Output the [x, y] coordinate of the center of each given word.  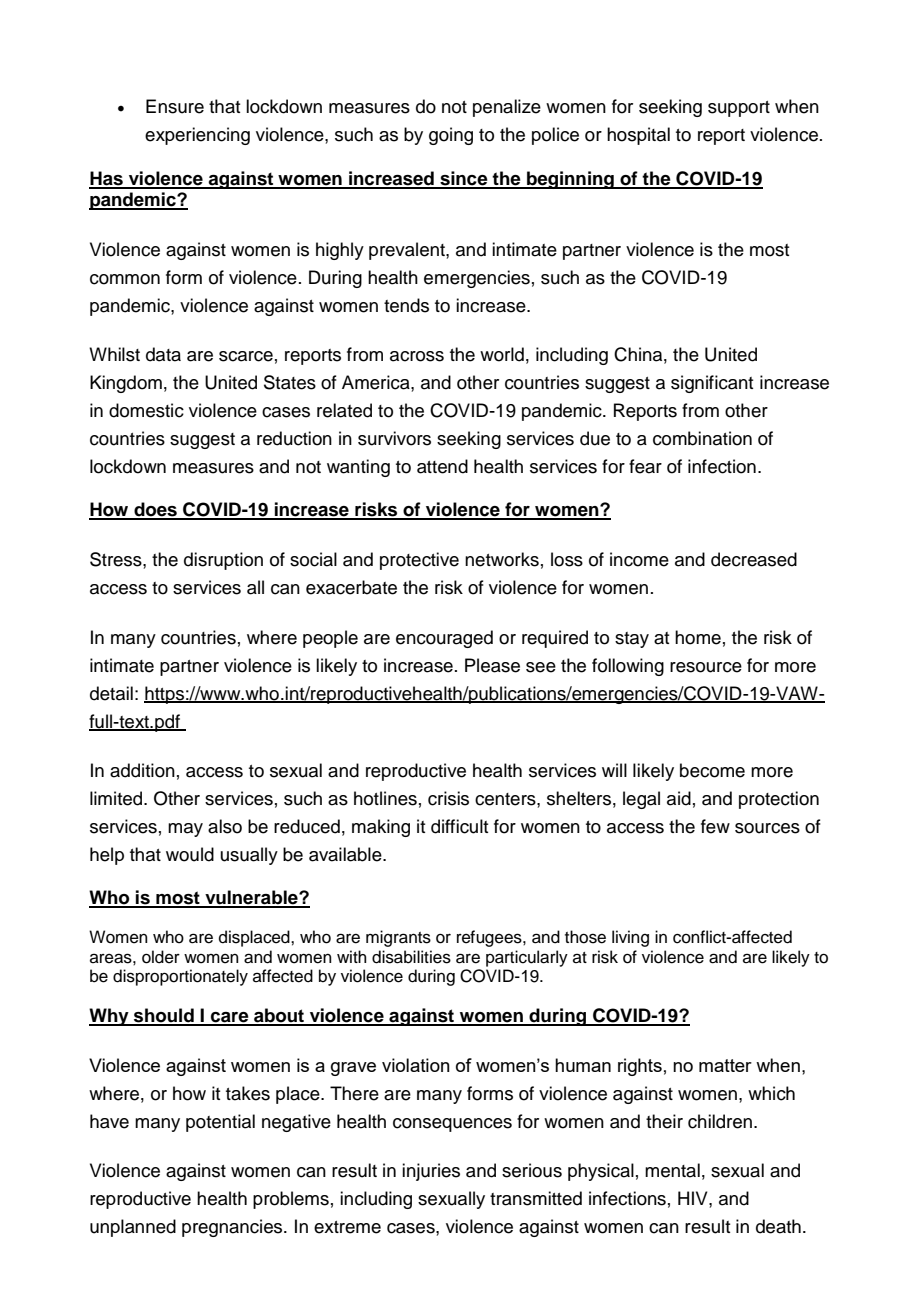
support [739, 109]
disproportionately [180, 977]
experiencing [197, 136]
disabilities [411, 957]
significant [712, 384]
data [163, 354]
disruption [223, 561]
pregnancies [233, 1228]
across [417, 356]
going [451, 136]
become [712, 770]
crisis [448, 798]
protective [419, 561]
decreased [754, 559]
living [630, 938]
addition [142, 770]
